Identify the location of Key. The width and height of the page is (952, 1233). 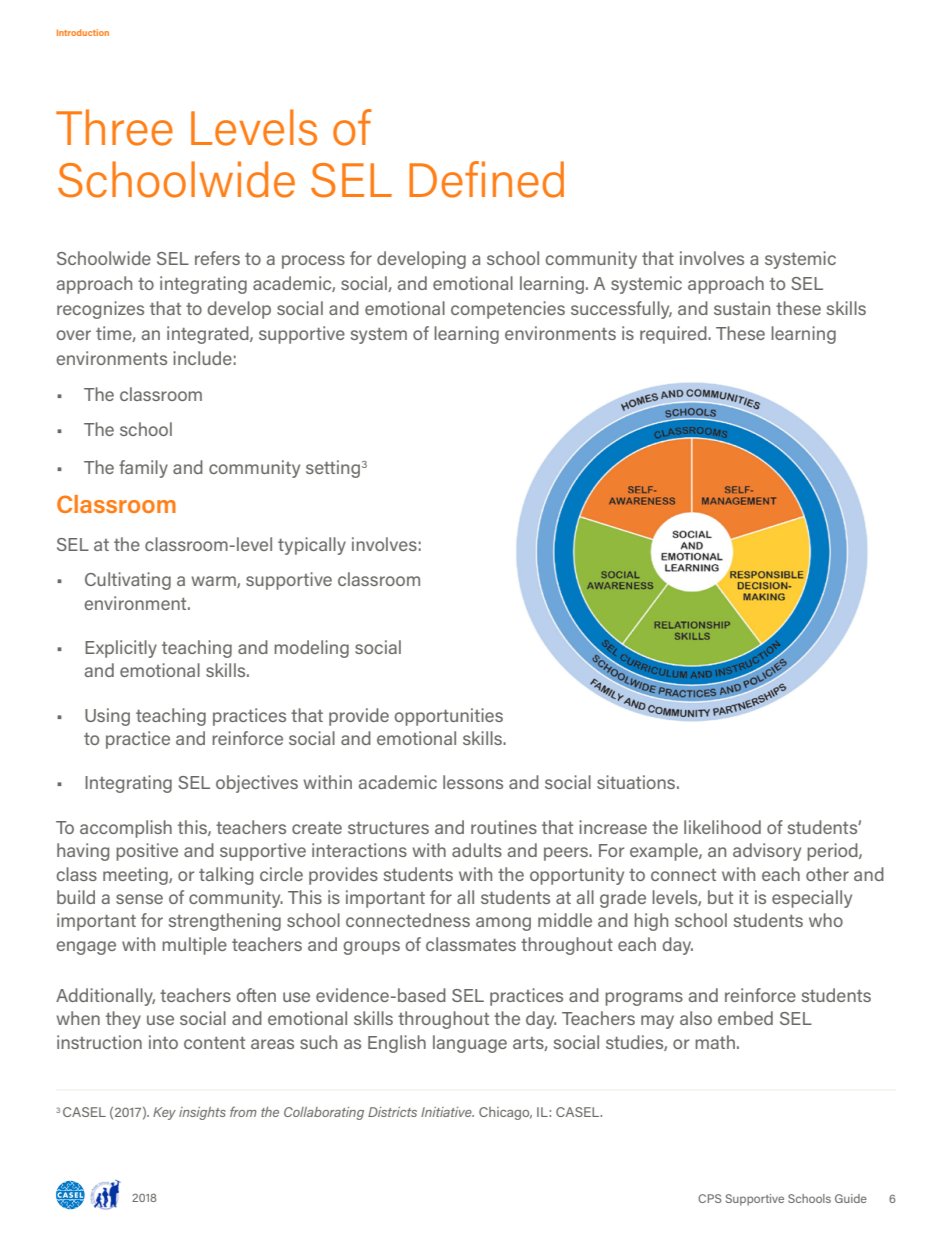
(164, 1113).
